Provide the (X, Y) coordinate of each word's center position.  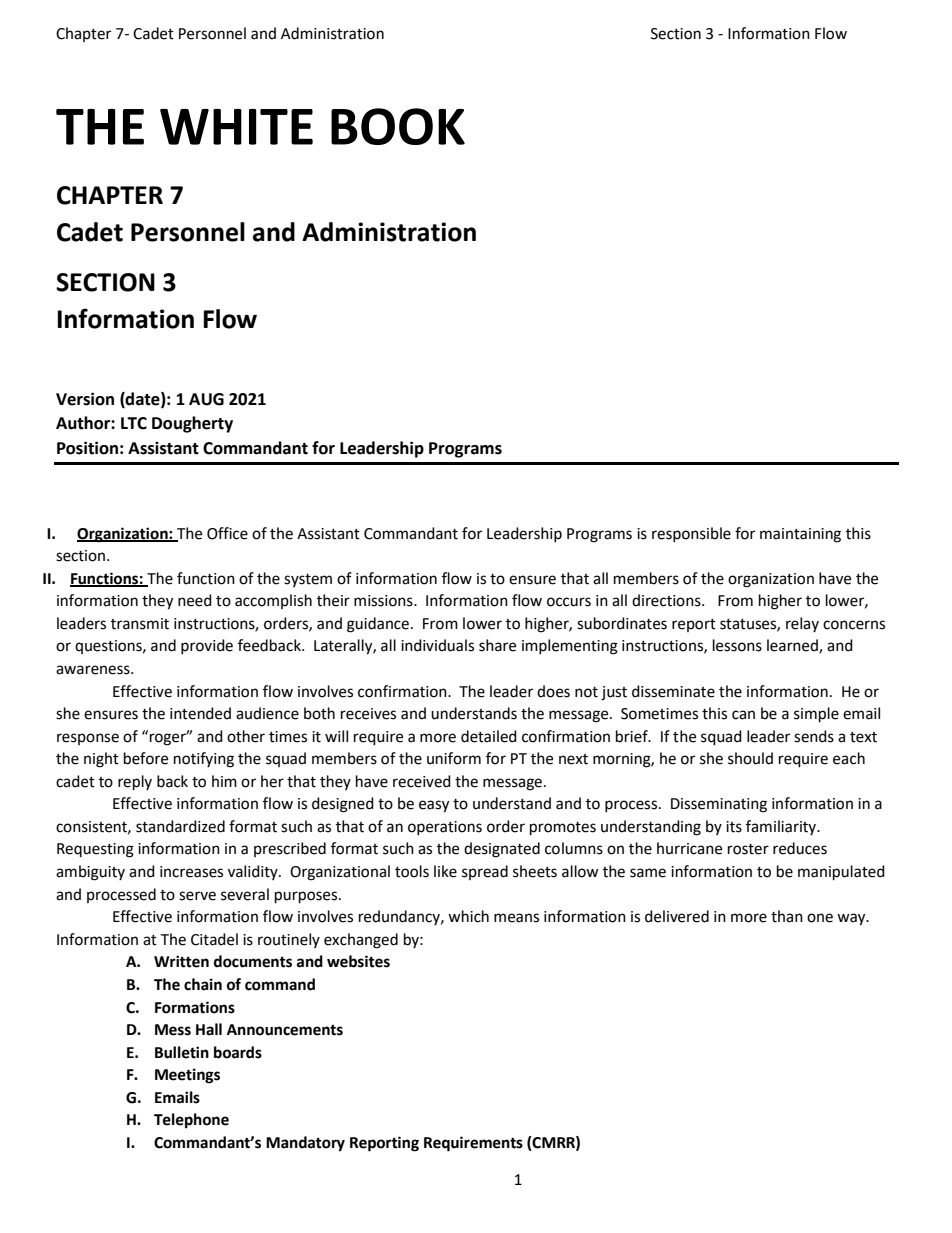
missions (384, 601)
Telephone (191, 1121)
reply (135, 783)
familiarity (782, 827)
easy (434, 806)
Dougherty (192, 424)
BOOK (398, 126)
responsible (691, 534)
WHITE (236, 127)
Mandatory (305, 1144)
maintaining (800, 535)
